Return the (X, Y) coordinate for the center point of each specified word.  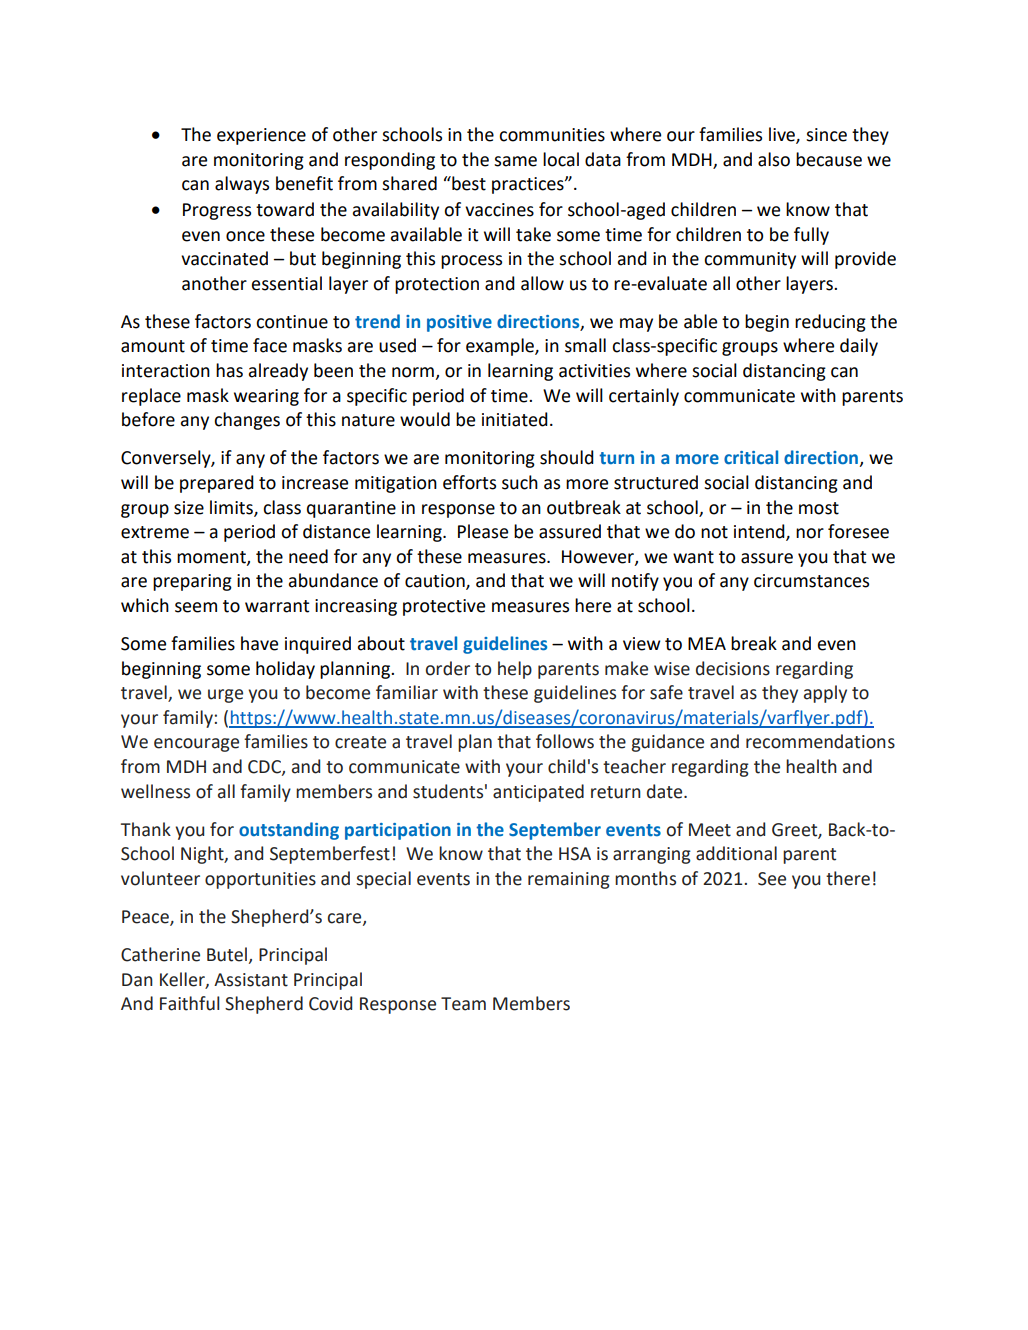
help (515, 670)
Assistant (251, 980)
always (242, 185)
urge (225, 696)
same (515, 161)
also (774, 159)
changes (247, 421)
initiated (515, 419)
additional (736, 853)
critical (751, 457)
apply (825, 694)
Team (463, 1004)
